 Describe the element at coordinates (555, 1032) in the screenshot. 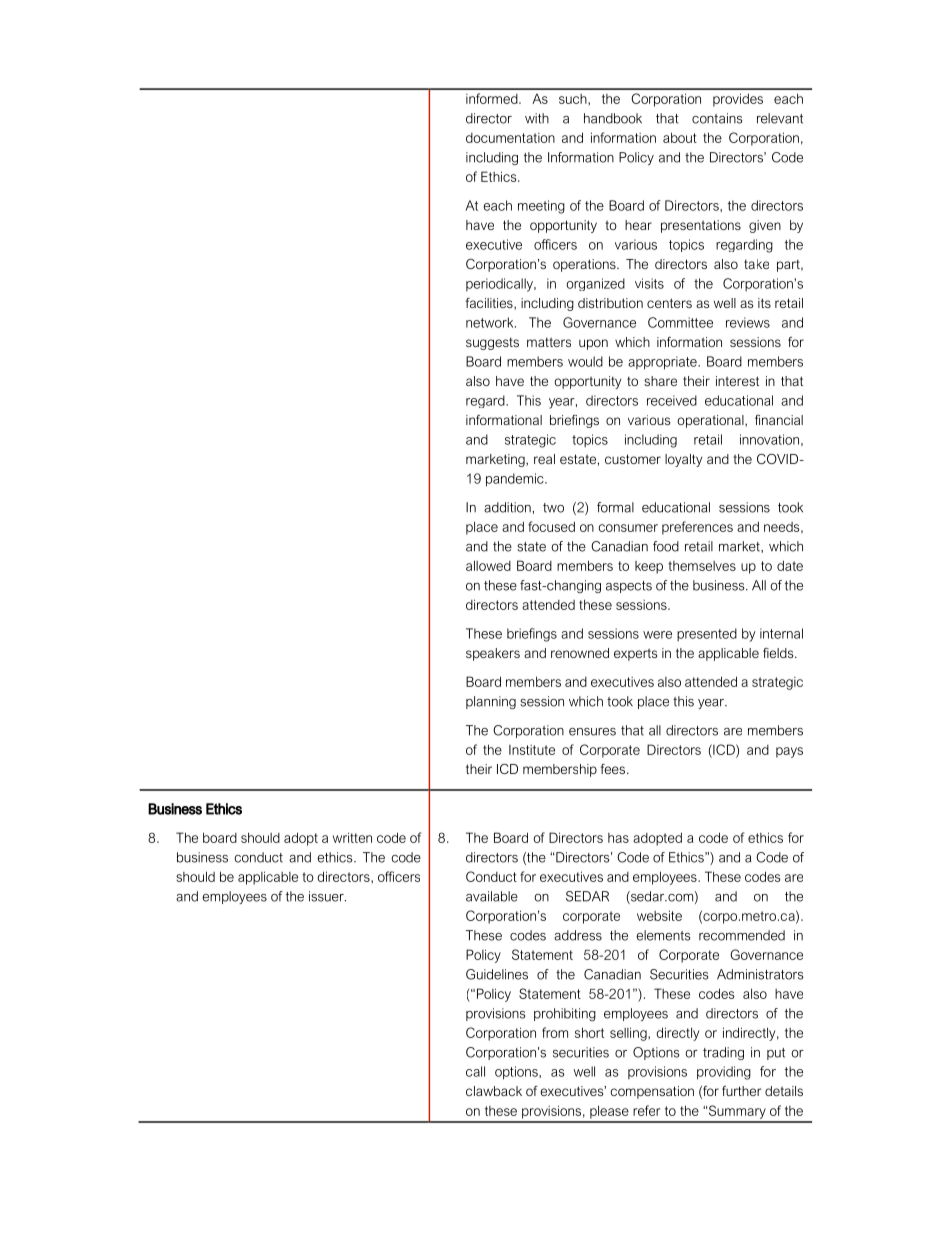

I see `from` at that location.
